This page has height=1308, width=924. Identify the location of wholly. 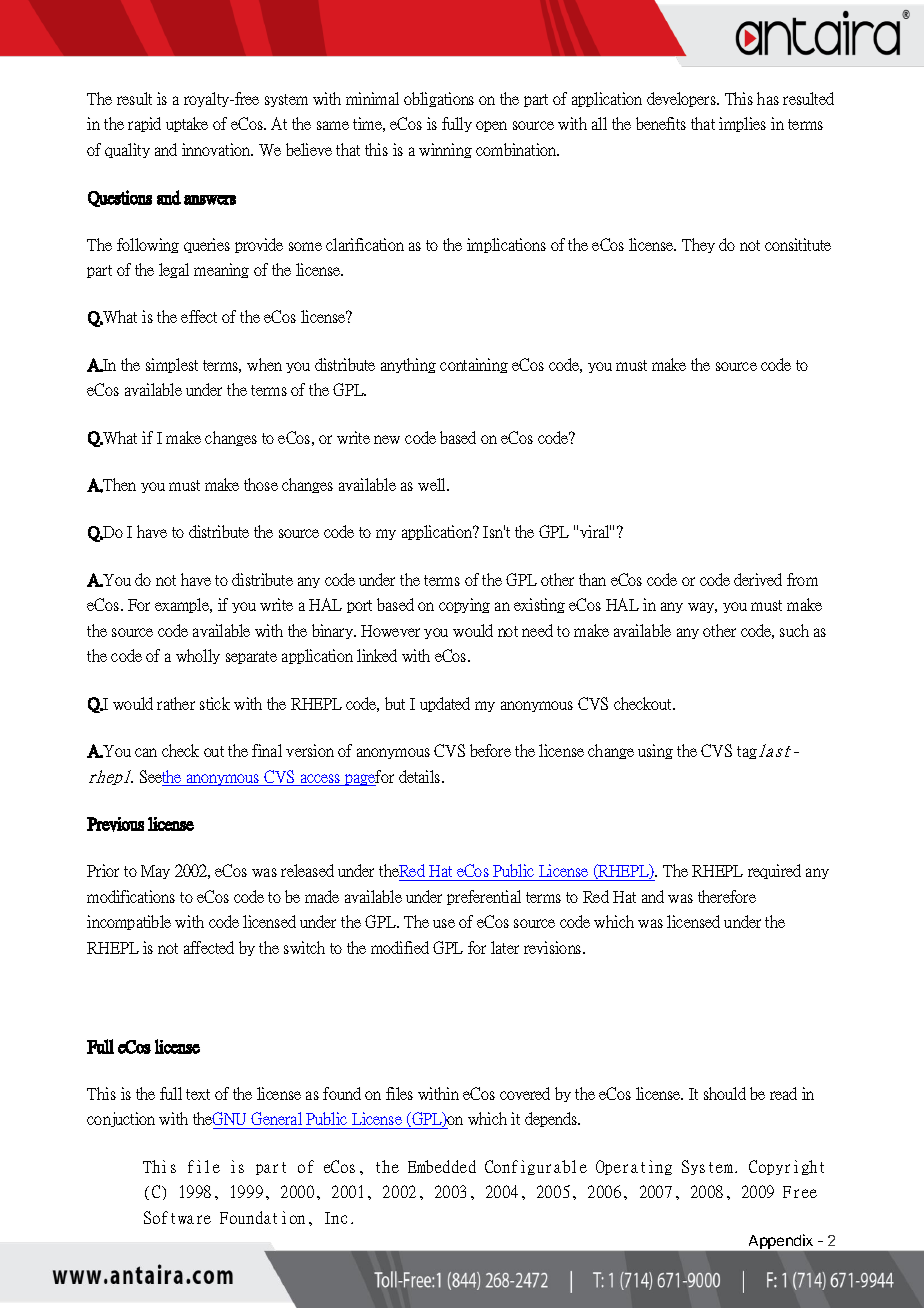
(198, 656).
